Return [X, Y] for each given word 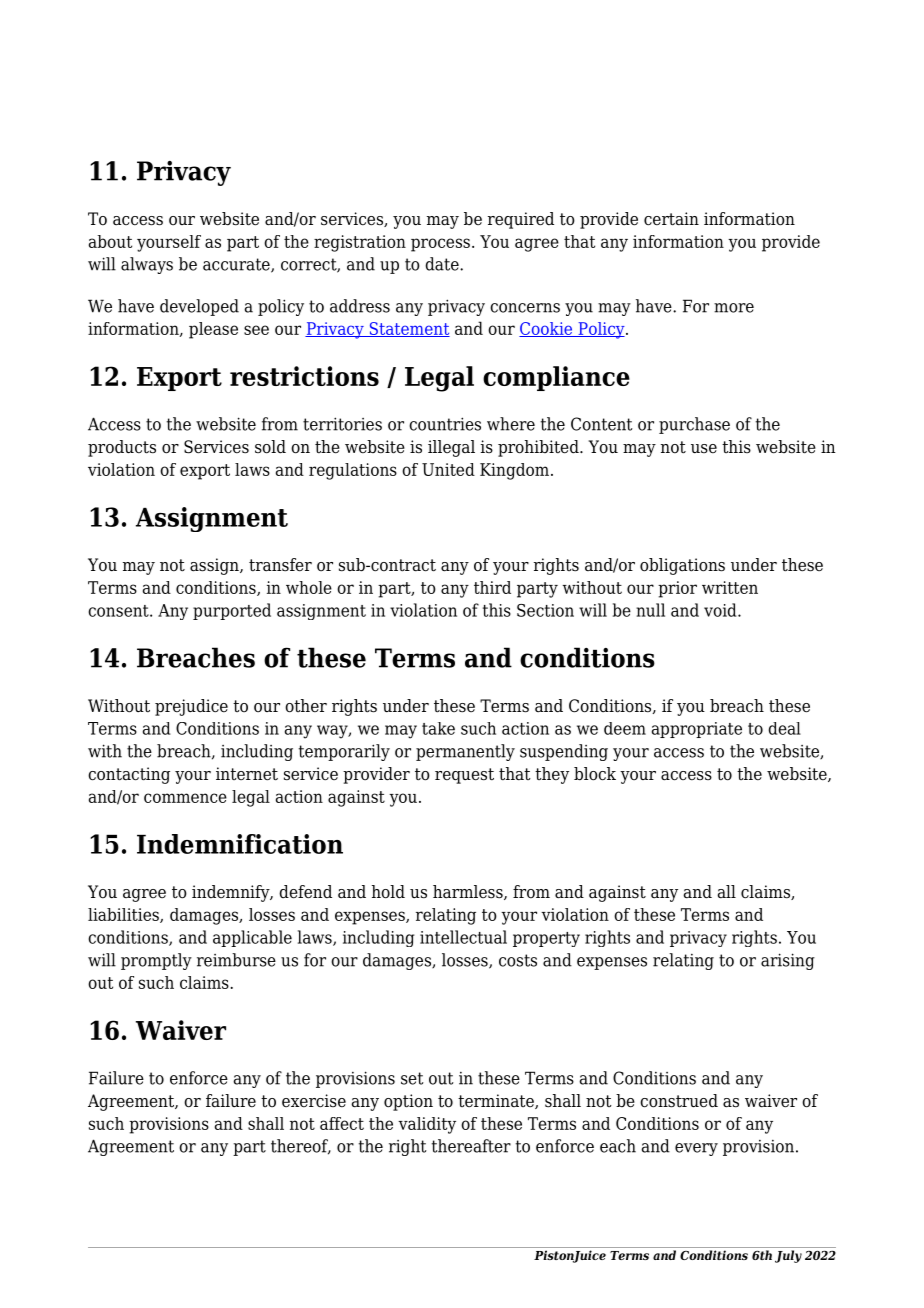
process [440, 245]
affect [342, 1123]
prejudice [191, 707]
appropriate [697, 730]
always [147, 265]
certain [671, 219]
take [438, 728]
